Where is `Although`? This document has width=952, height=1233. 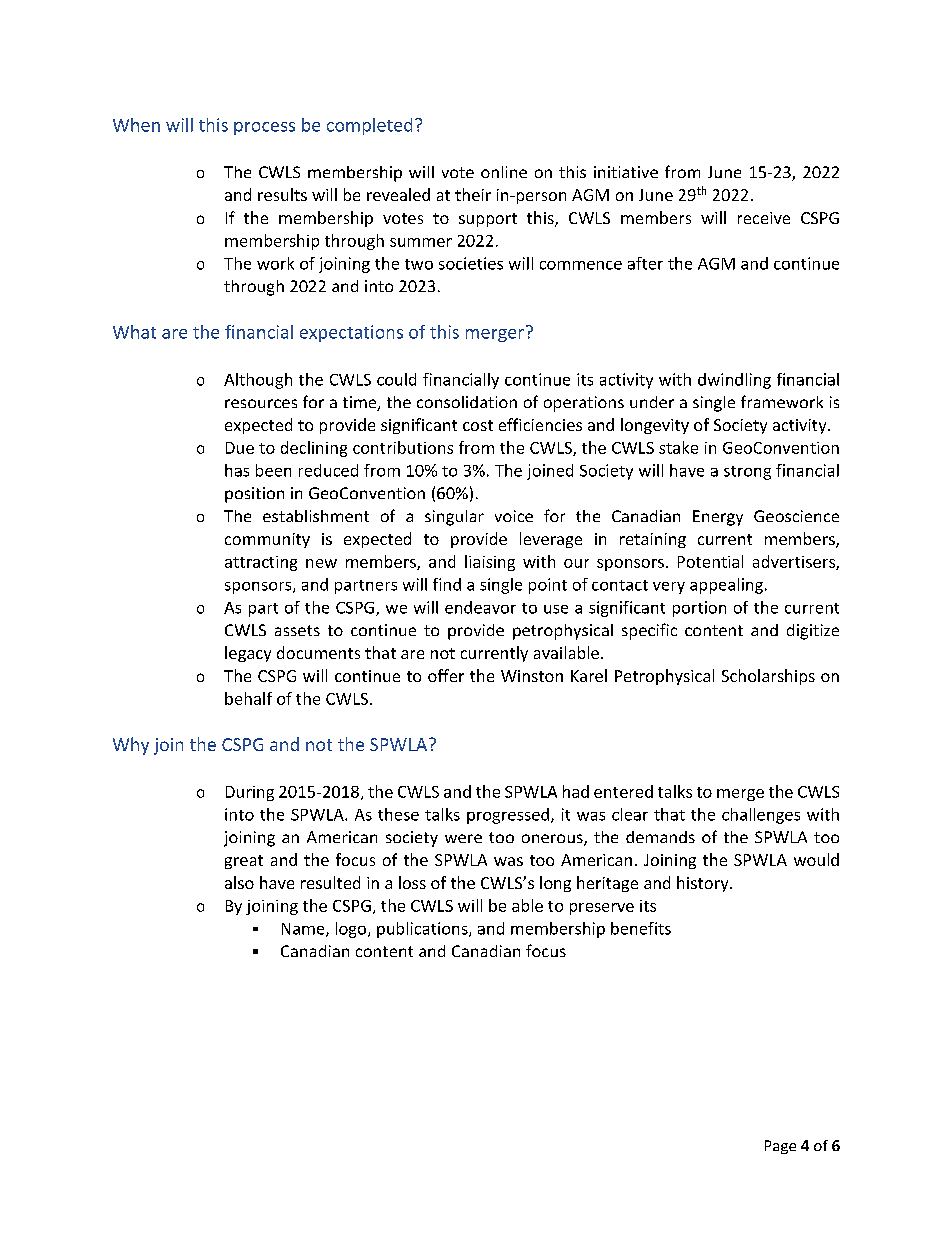
Although is located at coordinates (258, 381).
